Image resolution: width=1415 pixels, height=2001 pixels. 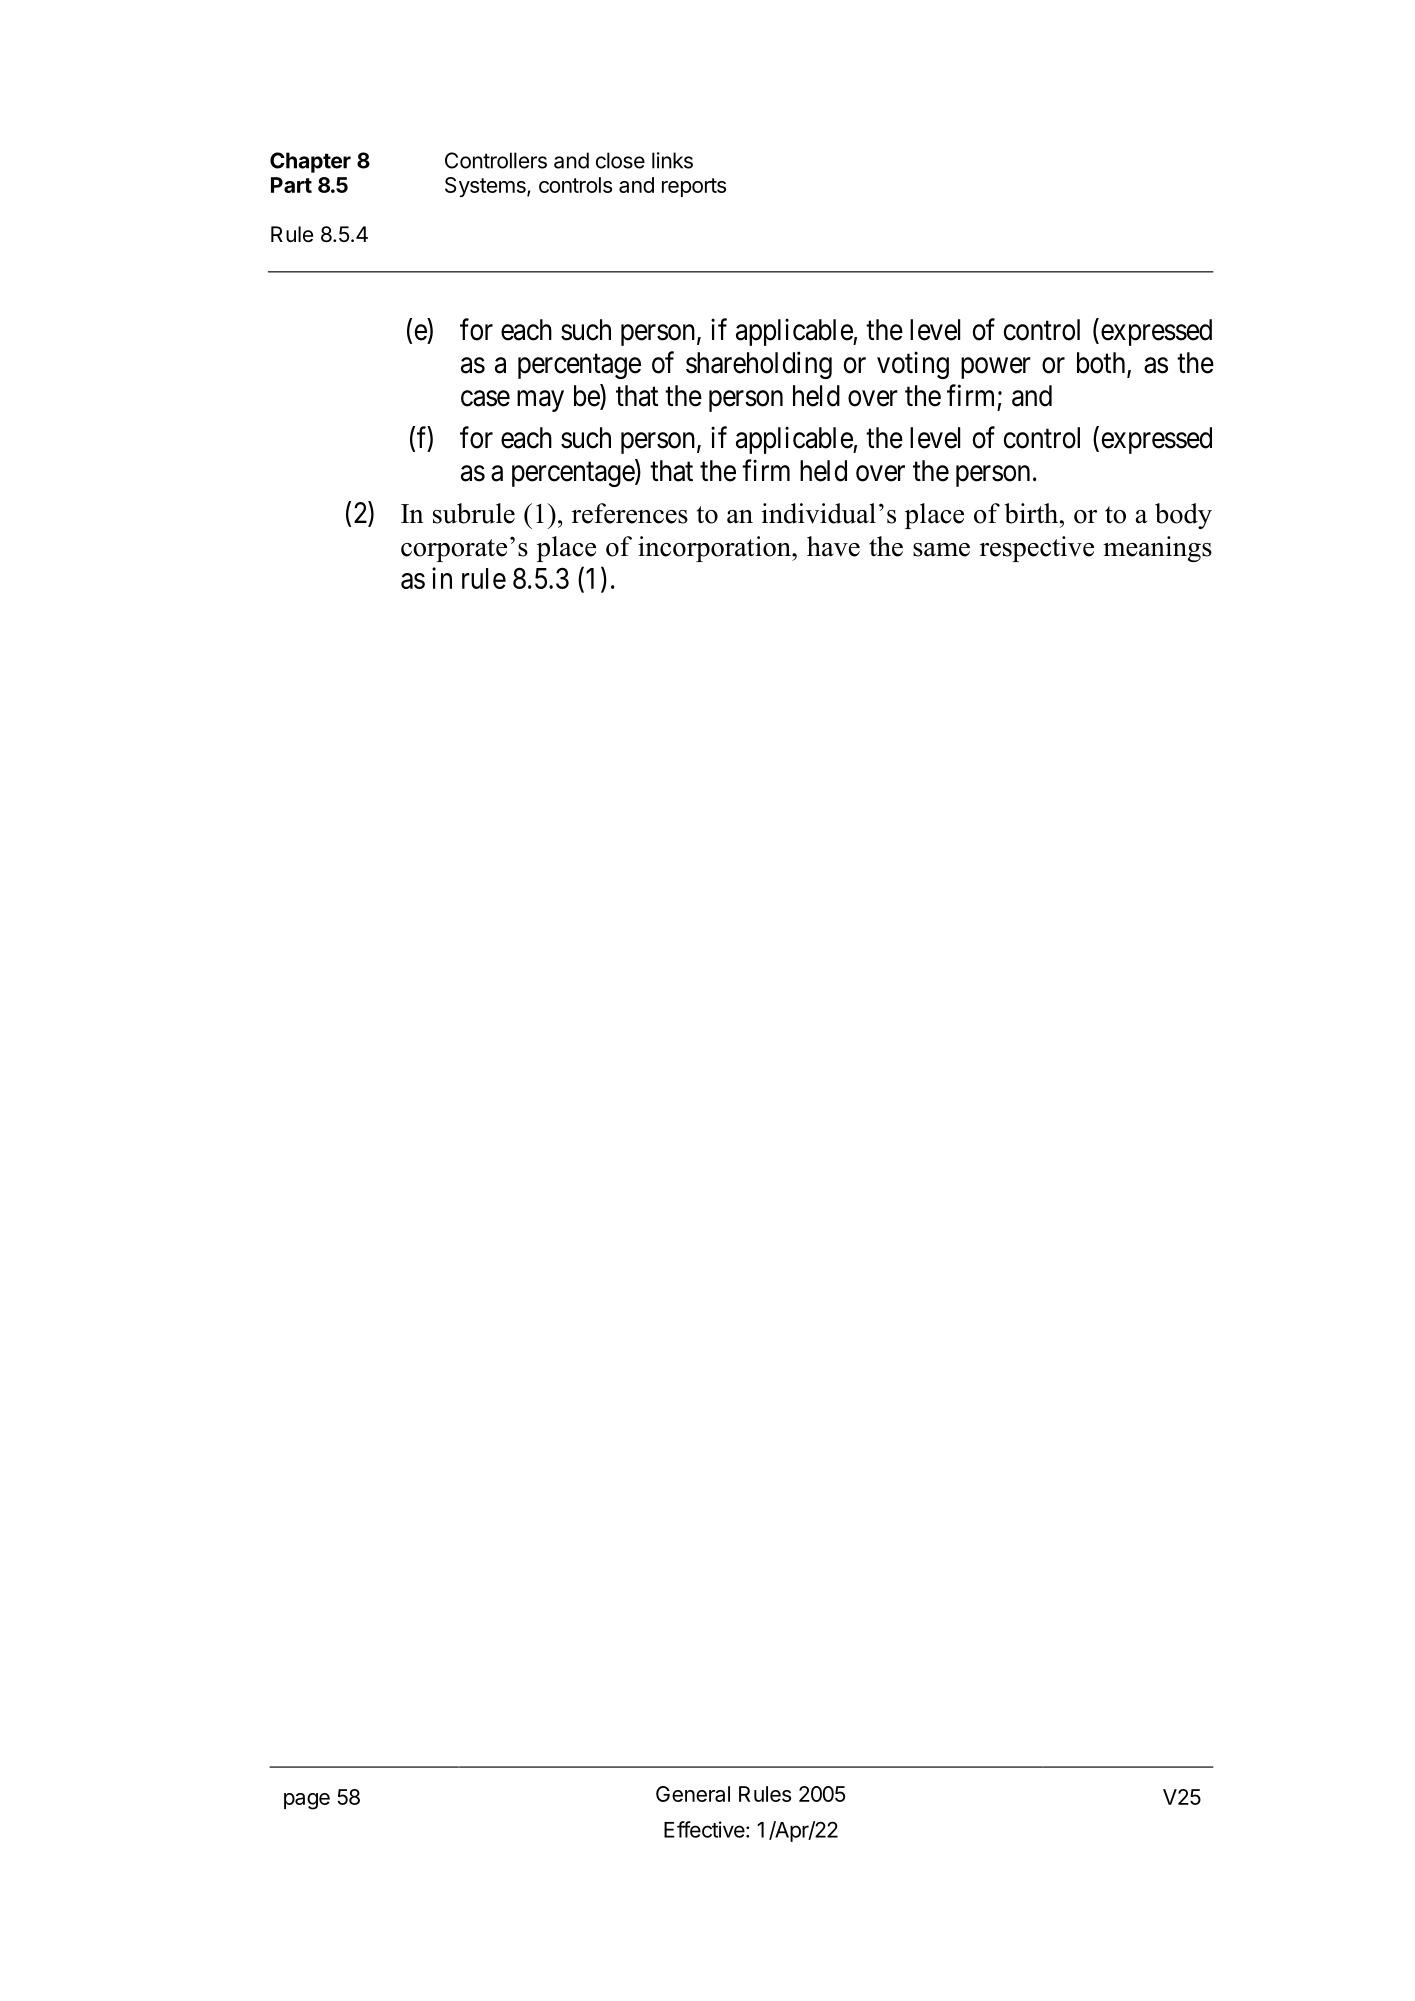 I want to click on references, so click(x=630, y=513).
